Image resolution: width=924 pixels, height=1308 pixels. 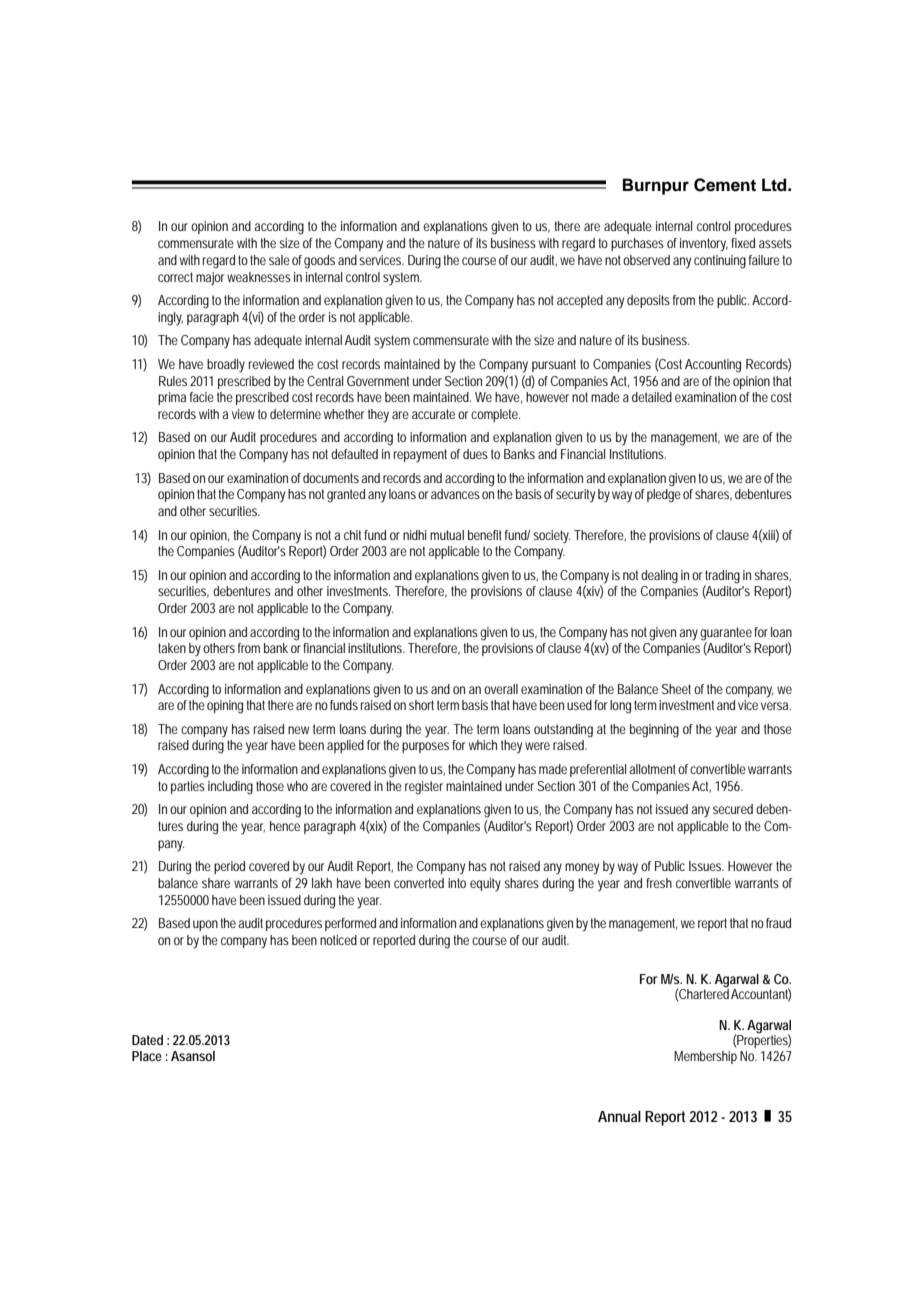 What do you see at coordinates (319, 262) in the document?
I see `goods` at bounding box center [319, 262].
